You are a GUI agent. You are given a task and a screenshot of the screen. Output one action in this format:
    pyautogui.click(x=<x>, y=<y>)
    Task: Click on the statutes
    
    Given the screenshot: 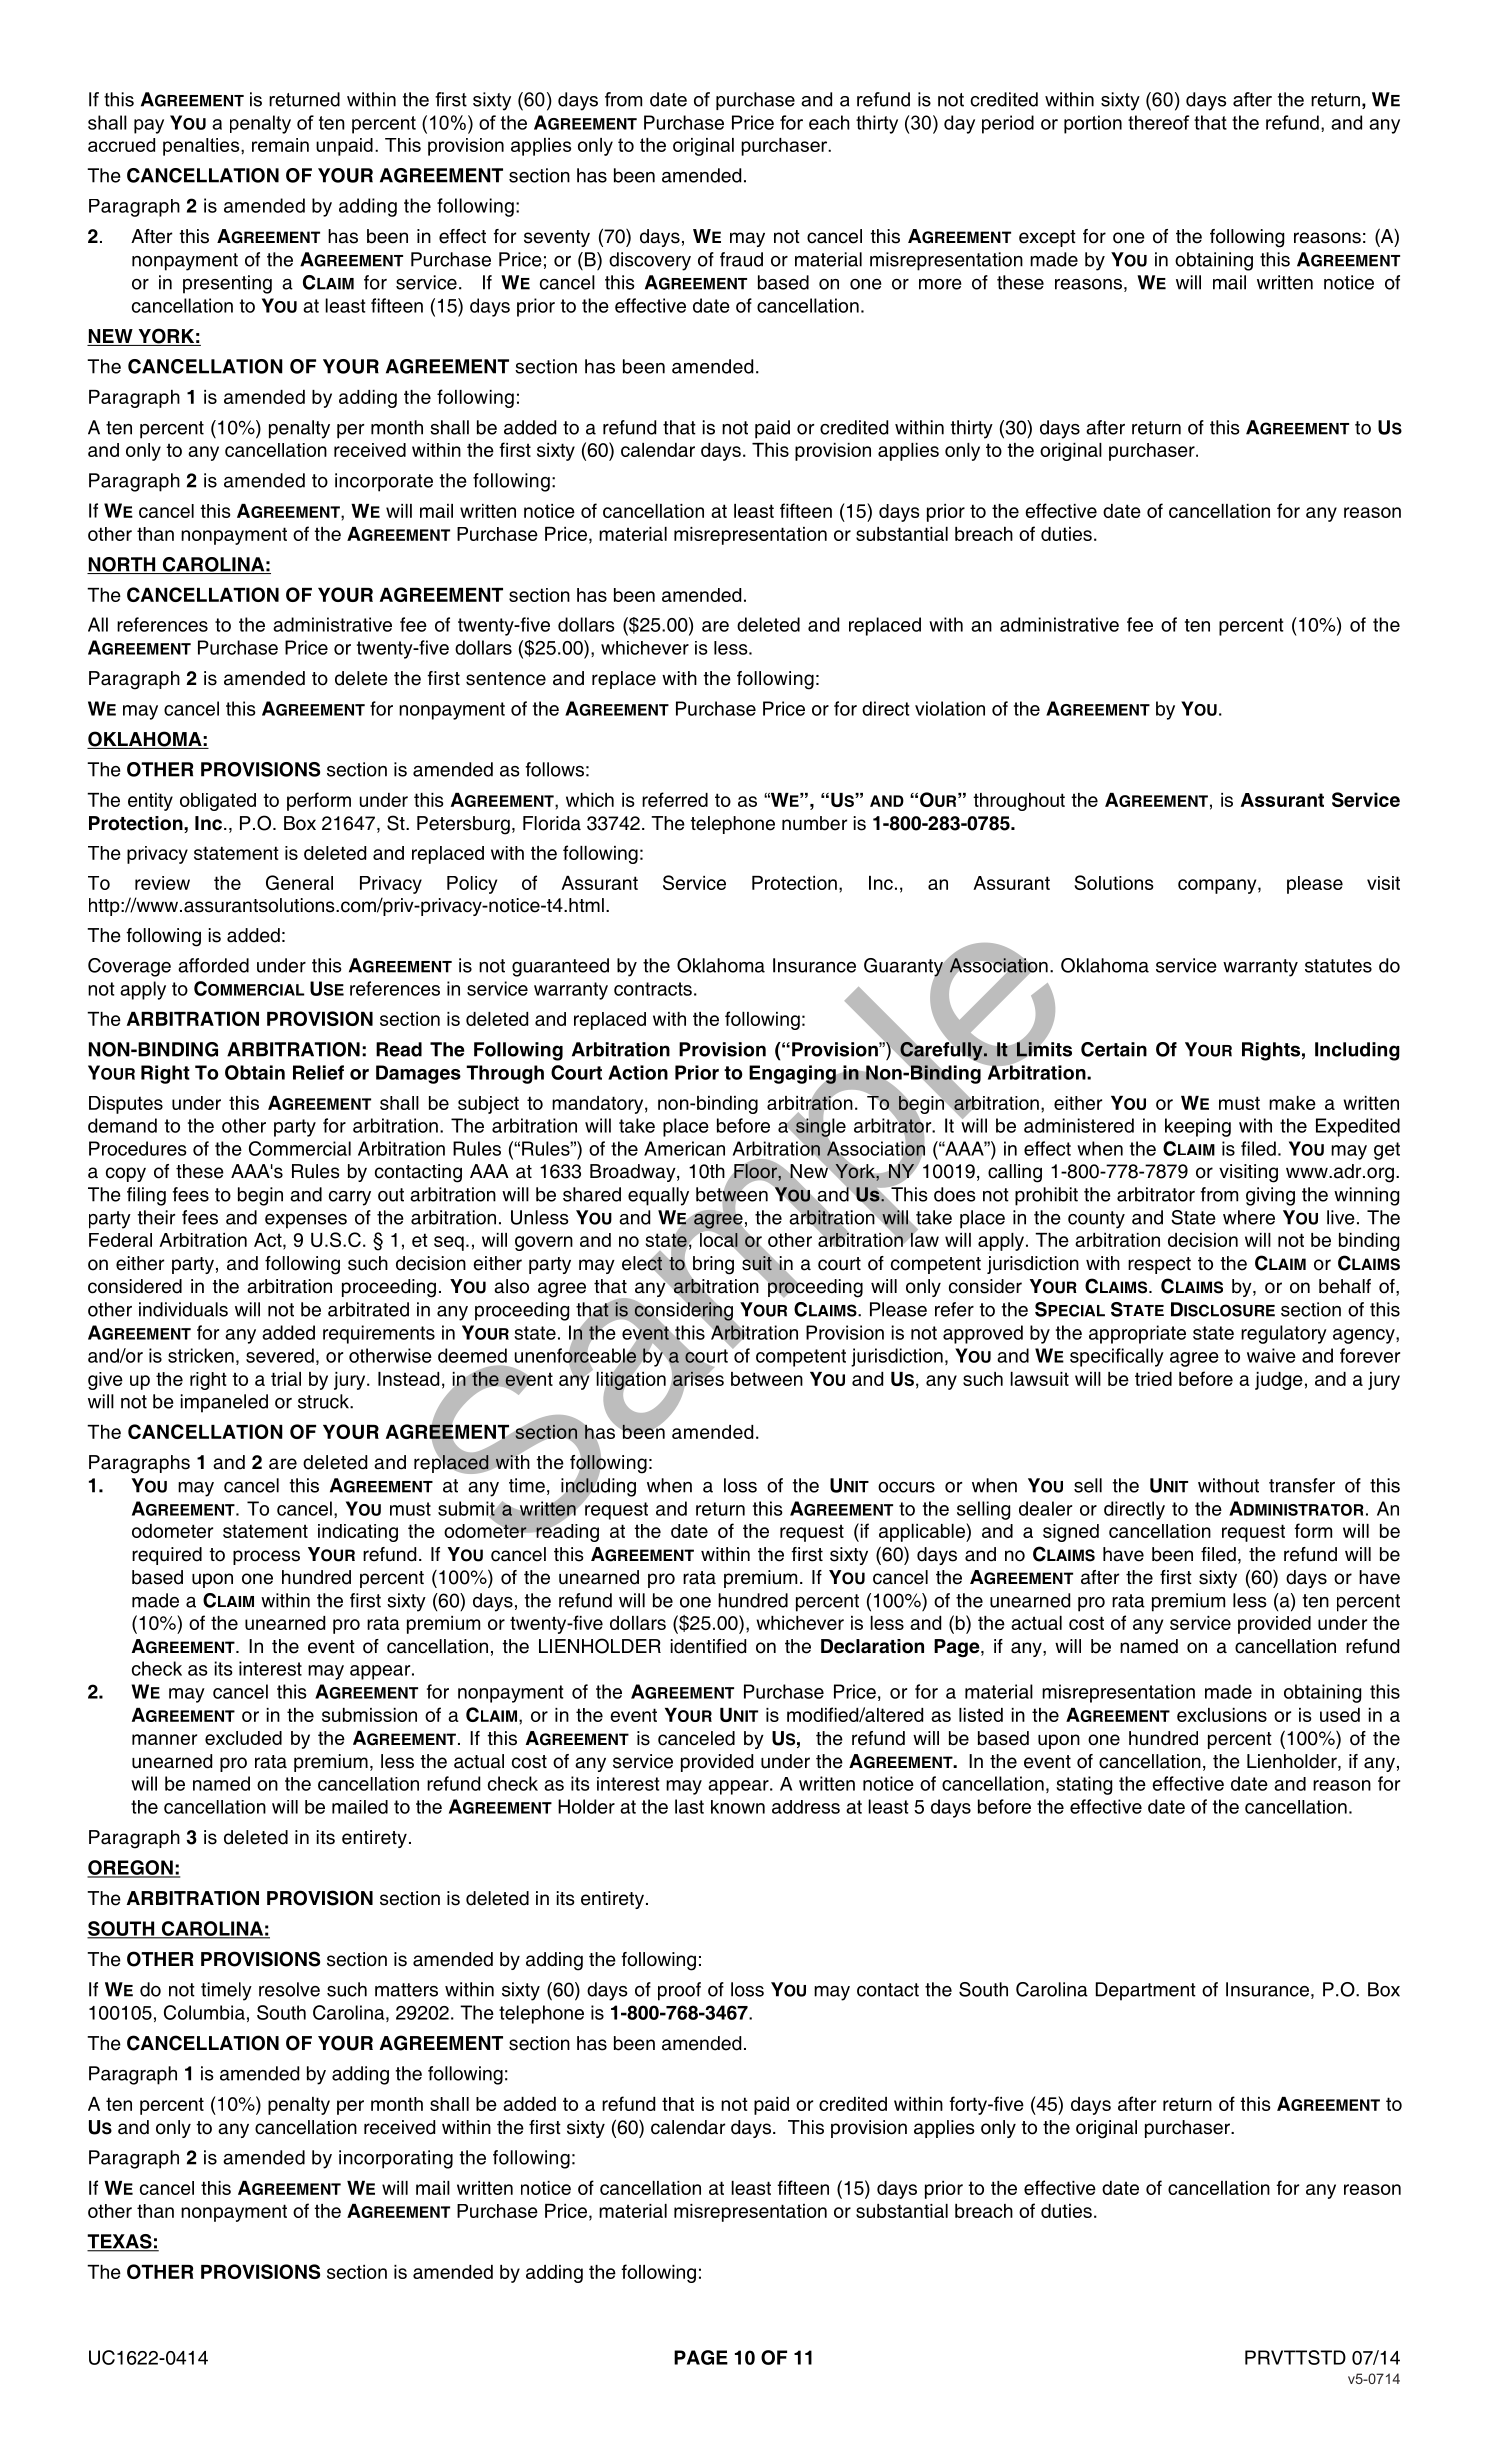 What is the action you would take?
    pyautogui.click(x=1338, y=966)
